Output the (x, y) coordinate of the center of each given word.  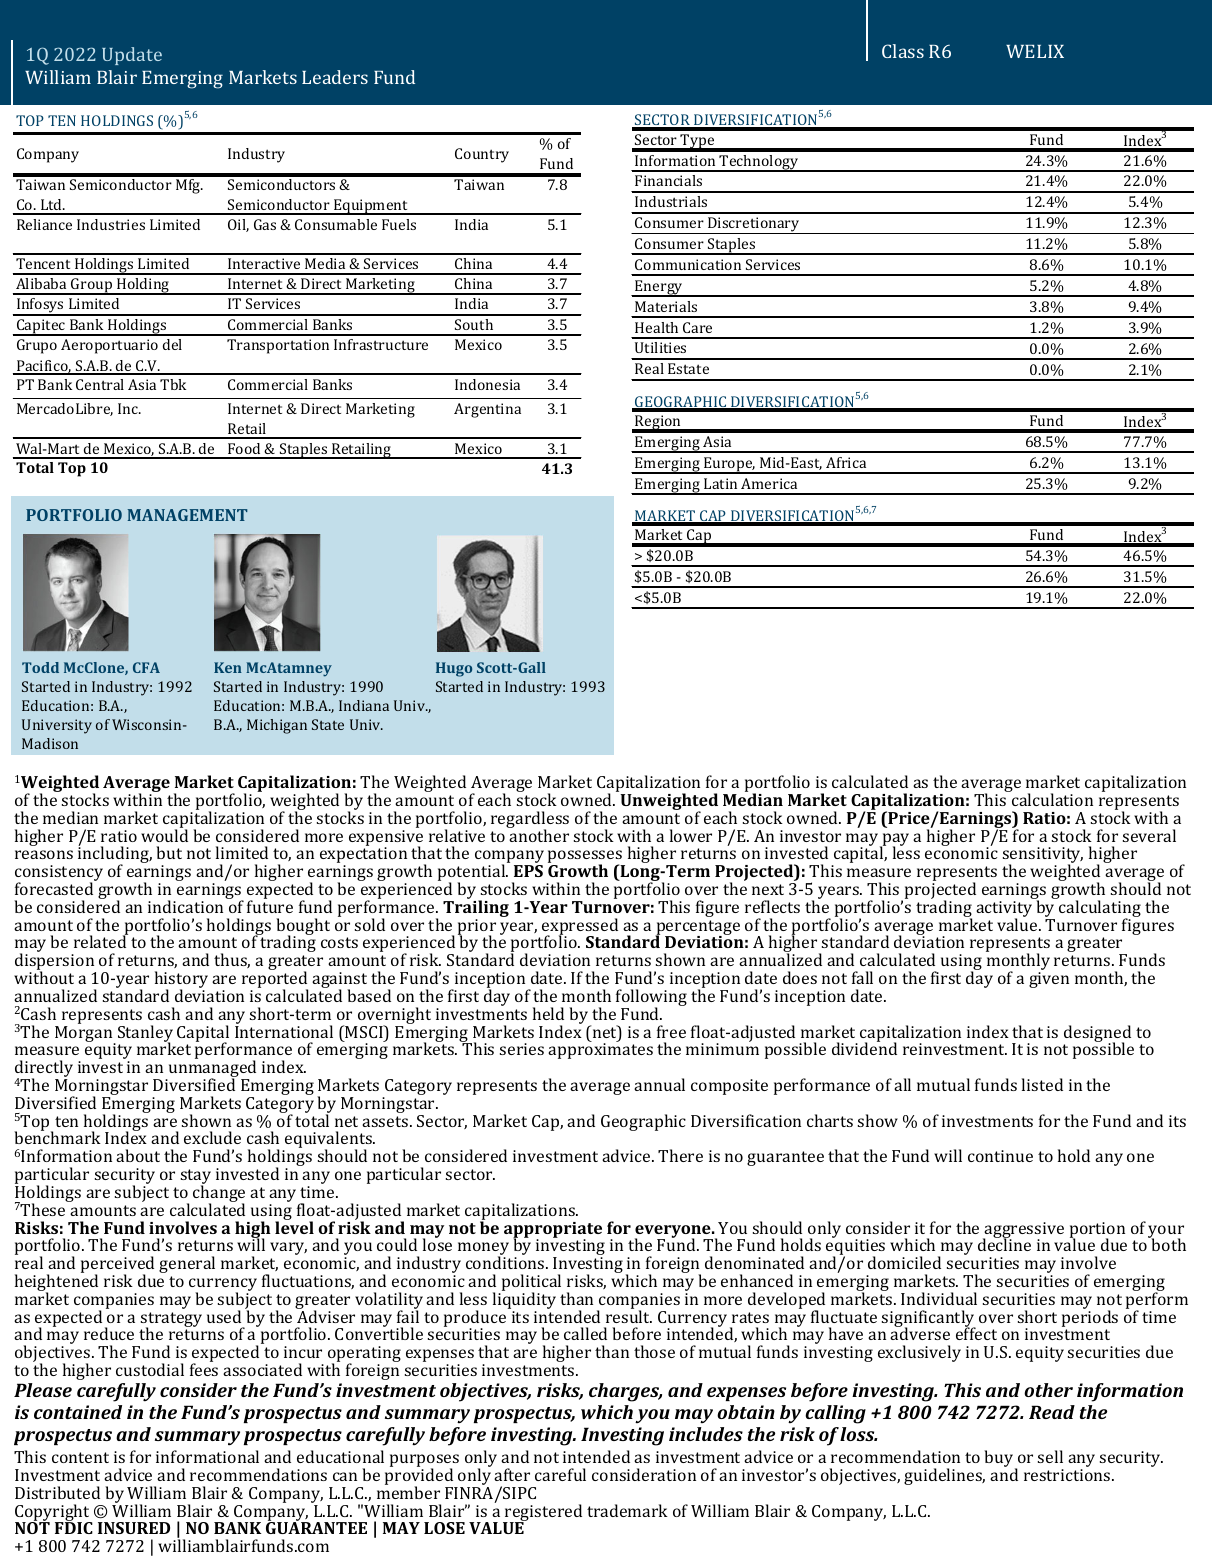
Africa (846, 462)
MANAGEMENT (188, 515)
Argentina (487, 410)
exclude (212, 1137)
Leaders (335, 77)
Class (903, 51)
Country (482, 155)
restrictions (1068, 1475)
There (680, 1155)
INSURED (134, 1528)
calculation (1052, 799)
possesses (586, 858)
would (164, 834)
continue (1000, 1156)
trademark (627, 1510)
